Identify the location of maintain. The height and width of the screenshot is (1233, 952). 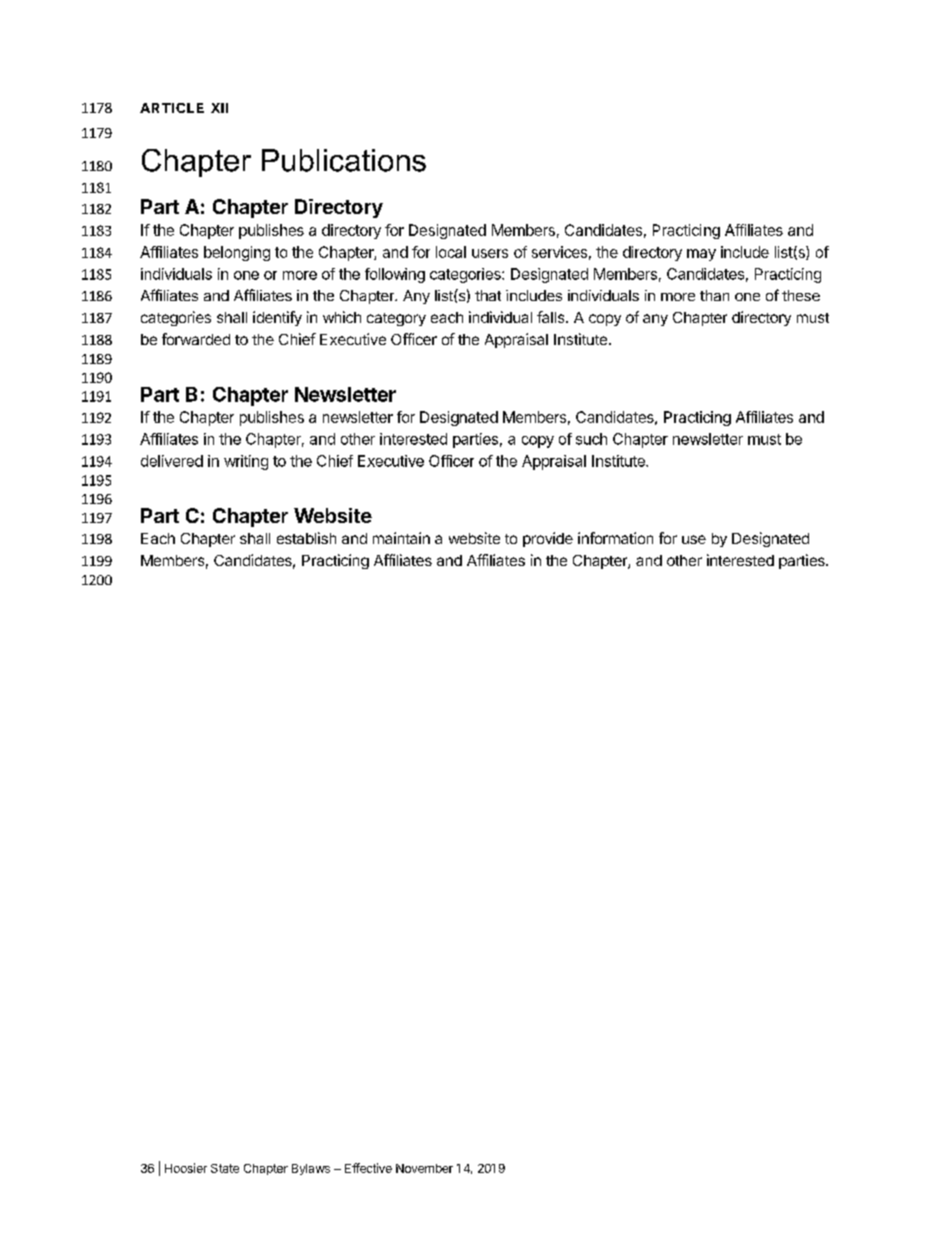
(401, 538).
